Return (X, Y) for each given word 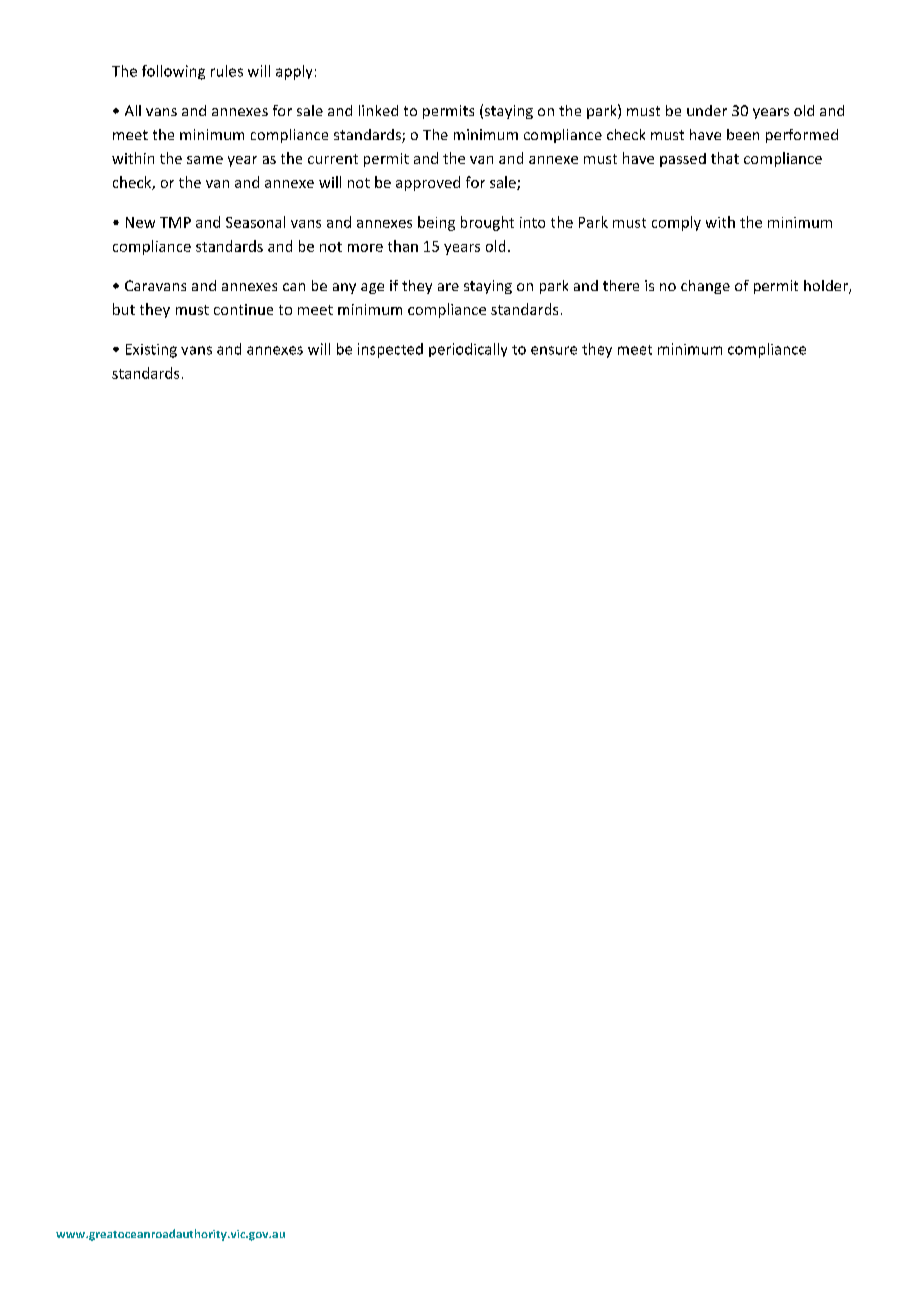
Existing (151, 351)
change (705, 287)
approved (428, 183)
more (365, 248)
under (707, 110)
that (725, 158)
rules (227, 71)
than (403, 246)
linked (378, 110)
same (205, 160)
